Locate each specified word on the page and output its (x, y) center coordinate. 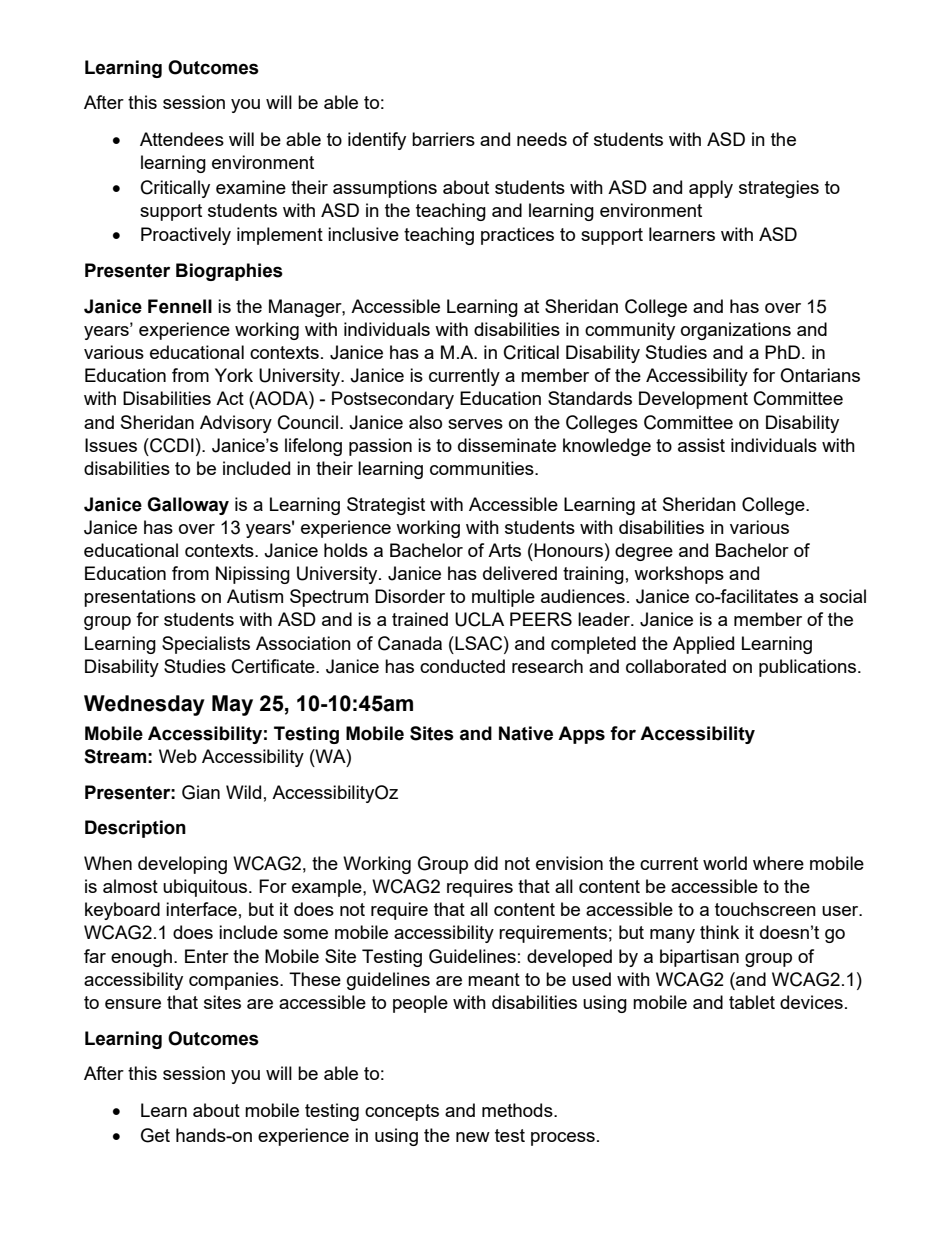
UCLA (479, 619)
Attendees (182, 139)
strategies (779, 189)
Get (155, 1135)
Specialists (206, 645)
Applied (703, 645)
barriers (443, 139)
